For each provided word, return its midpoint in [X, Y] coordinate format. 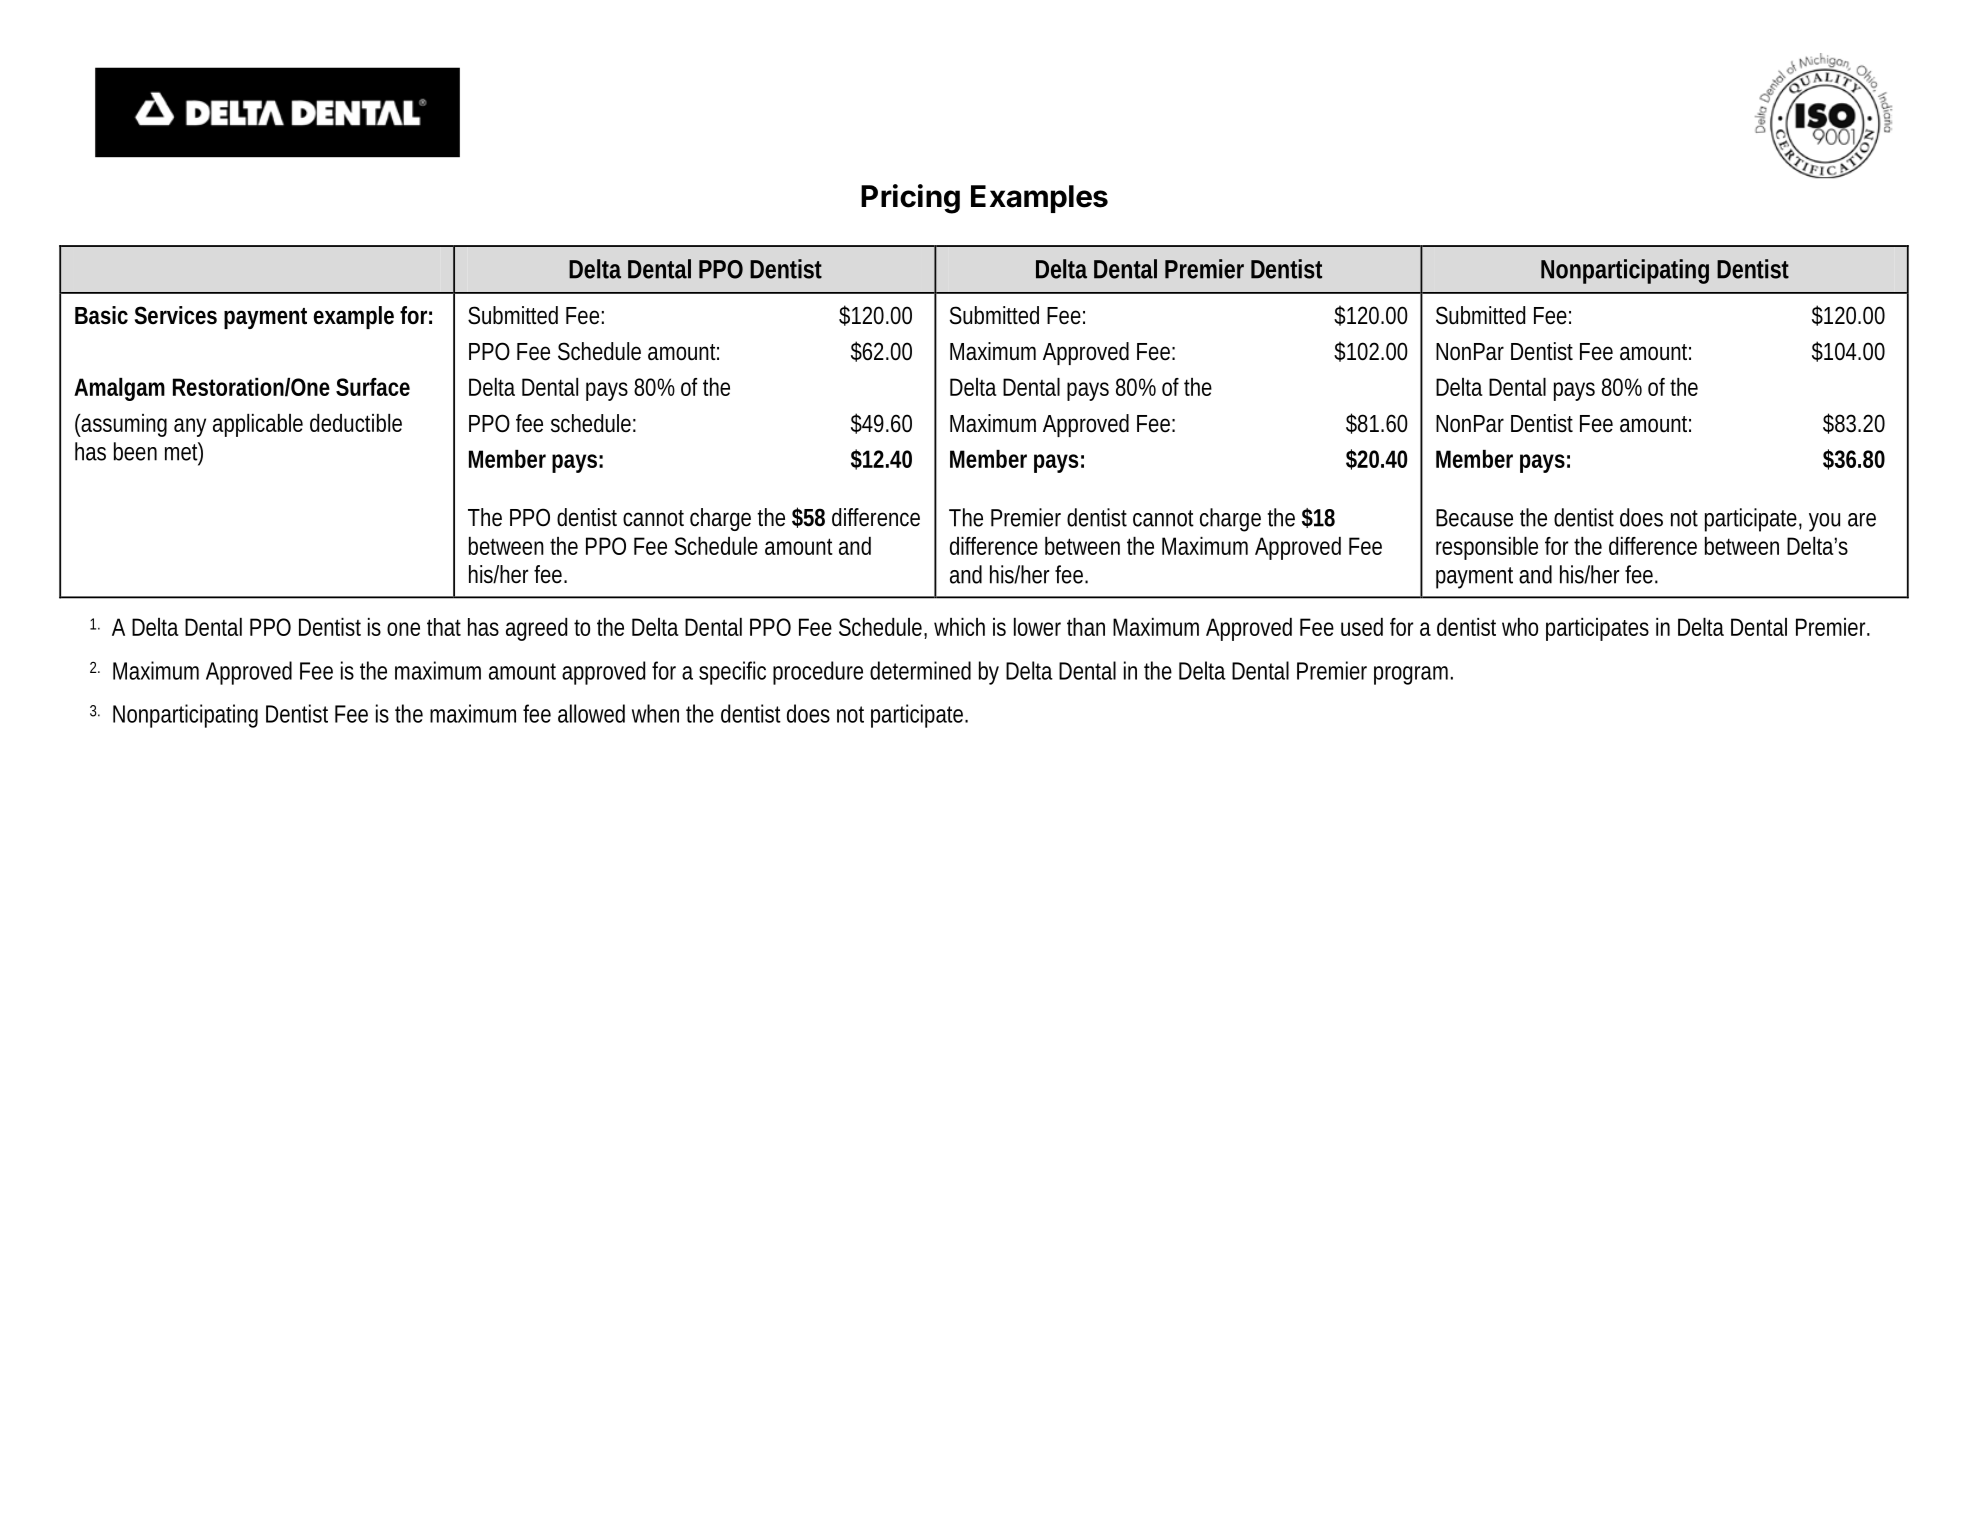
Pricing [910, 199]
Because [1474, 518]
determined [920, 670]
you [1824, 522]
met [184, 452]
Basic [101, 315]
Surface [373, 387]
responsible [1487, 548]
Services [176, 315]
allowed [591, 713]
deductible [356, 423]
